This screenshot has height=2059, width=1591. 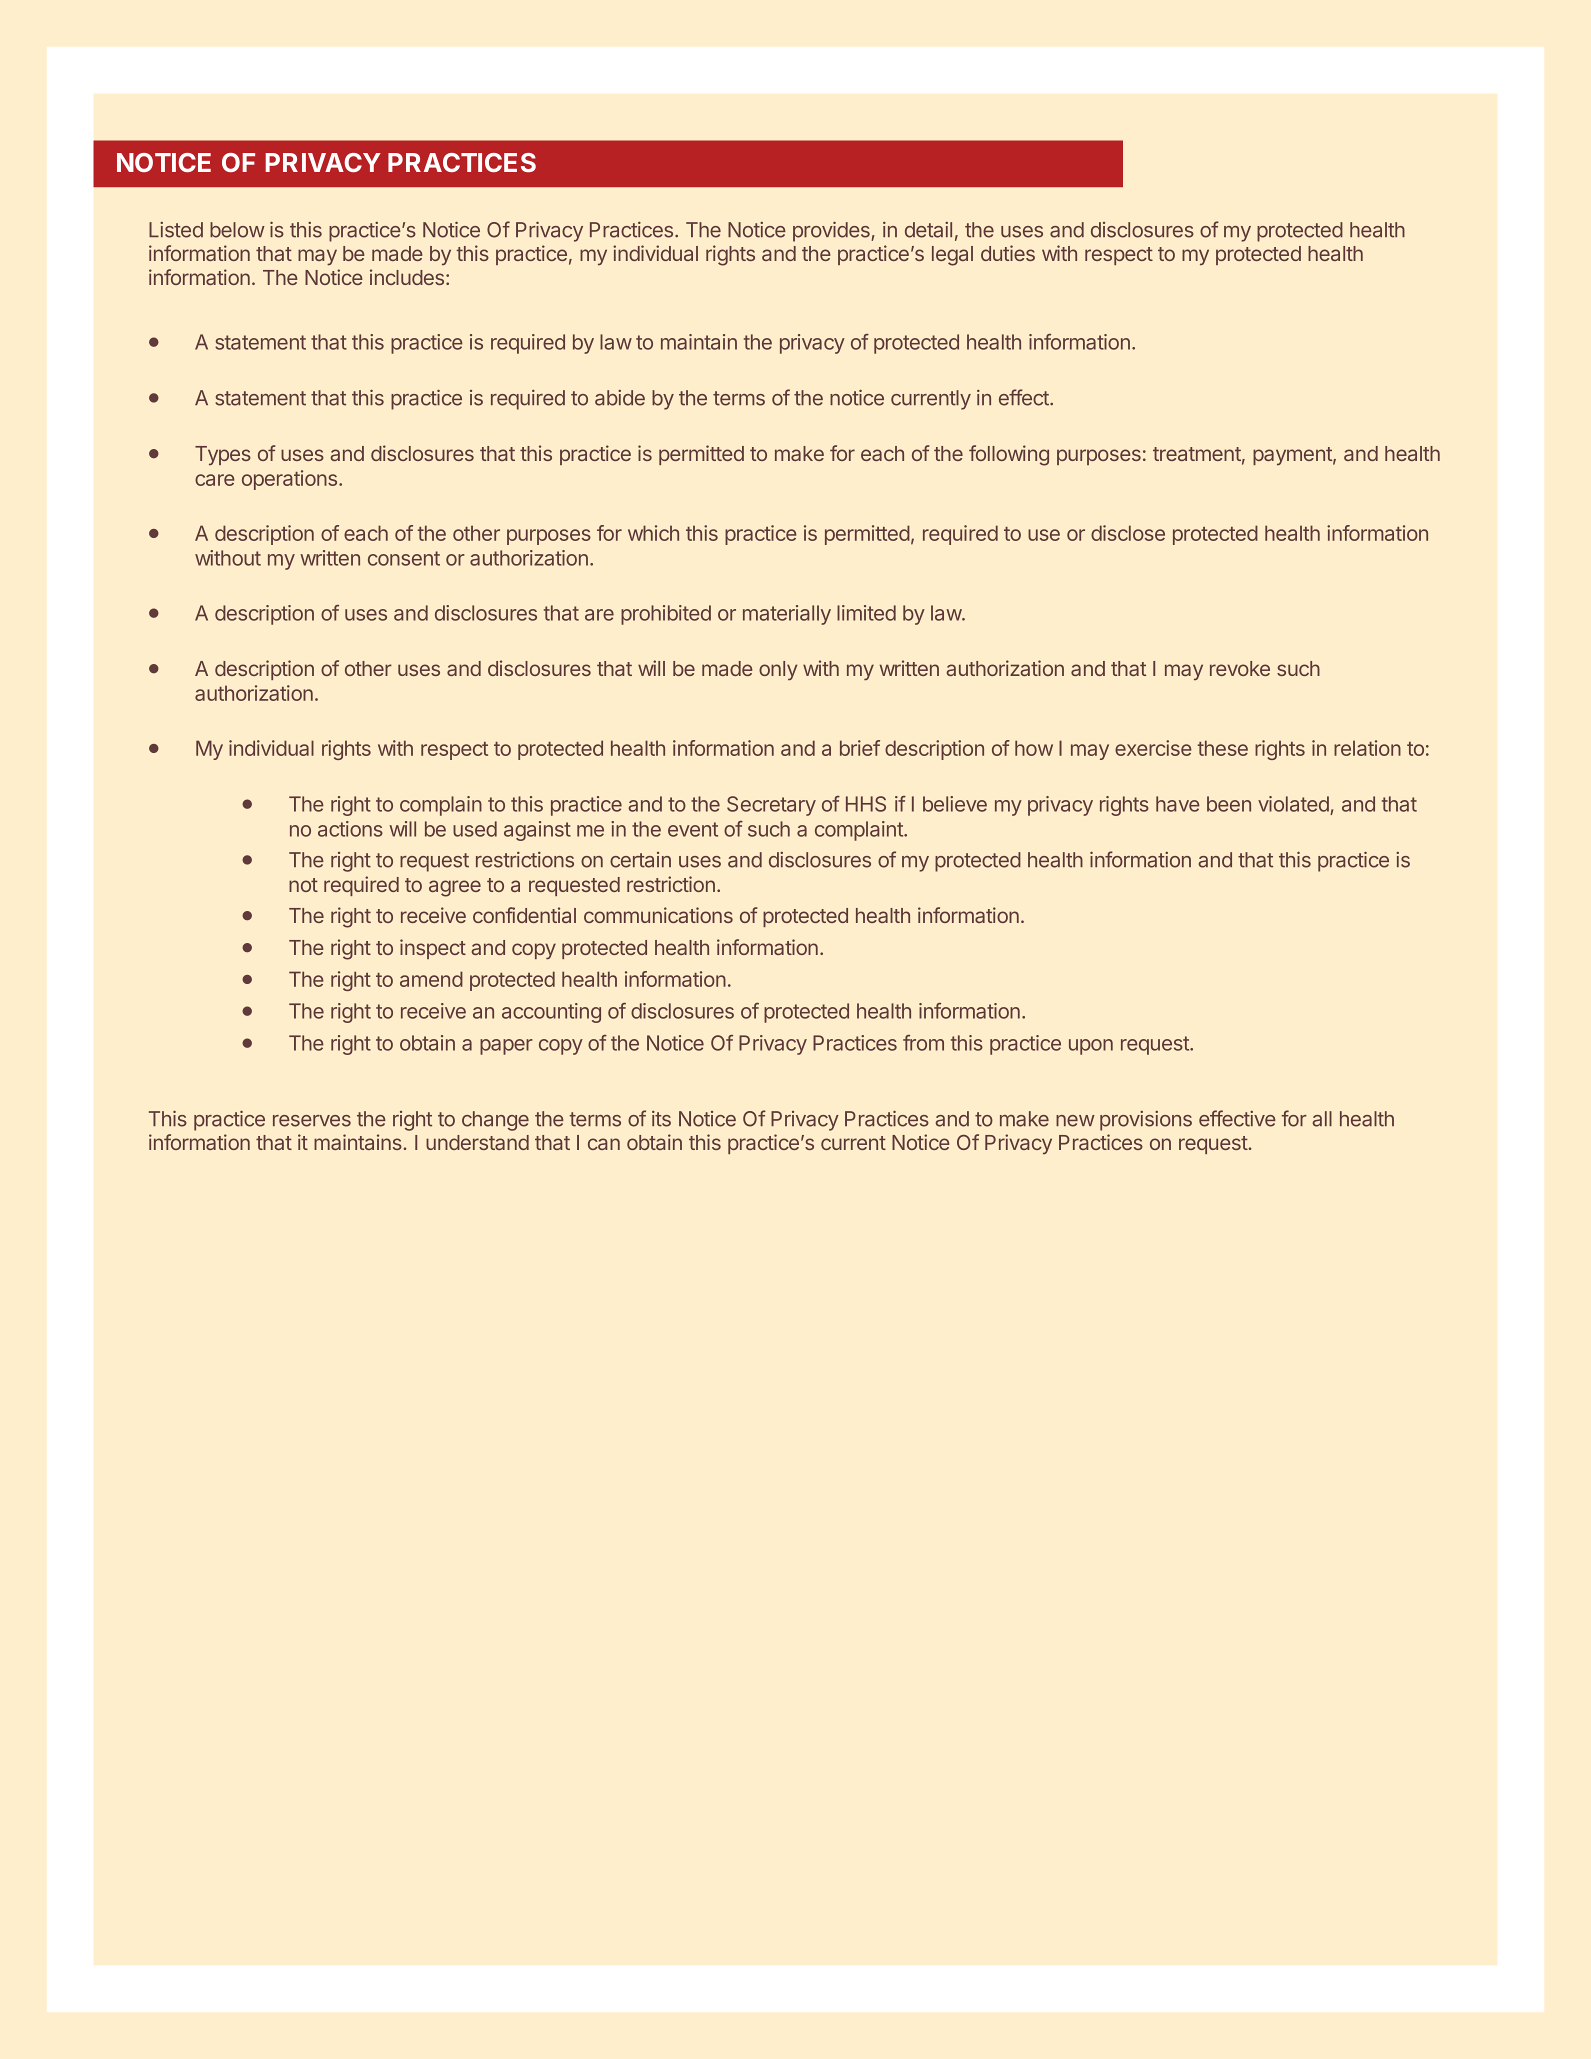 What do you see at coordinates (661, 1119) in the screenshot?
I see `its` at bounding box center [661, 1119].
